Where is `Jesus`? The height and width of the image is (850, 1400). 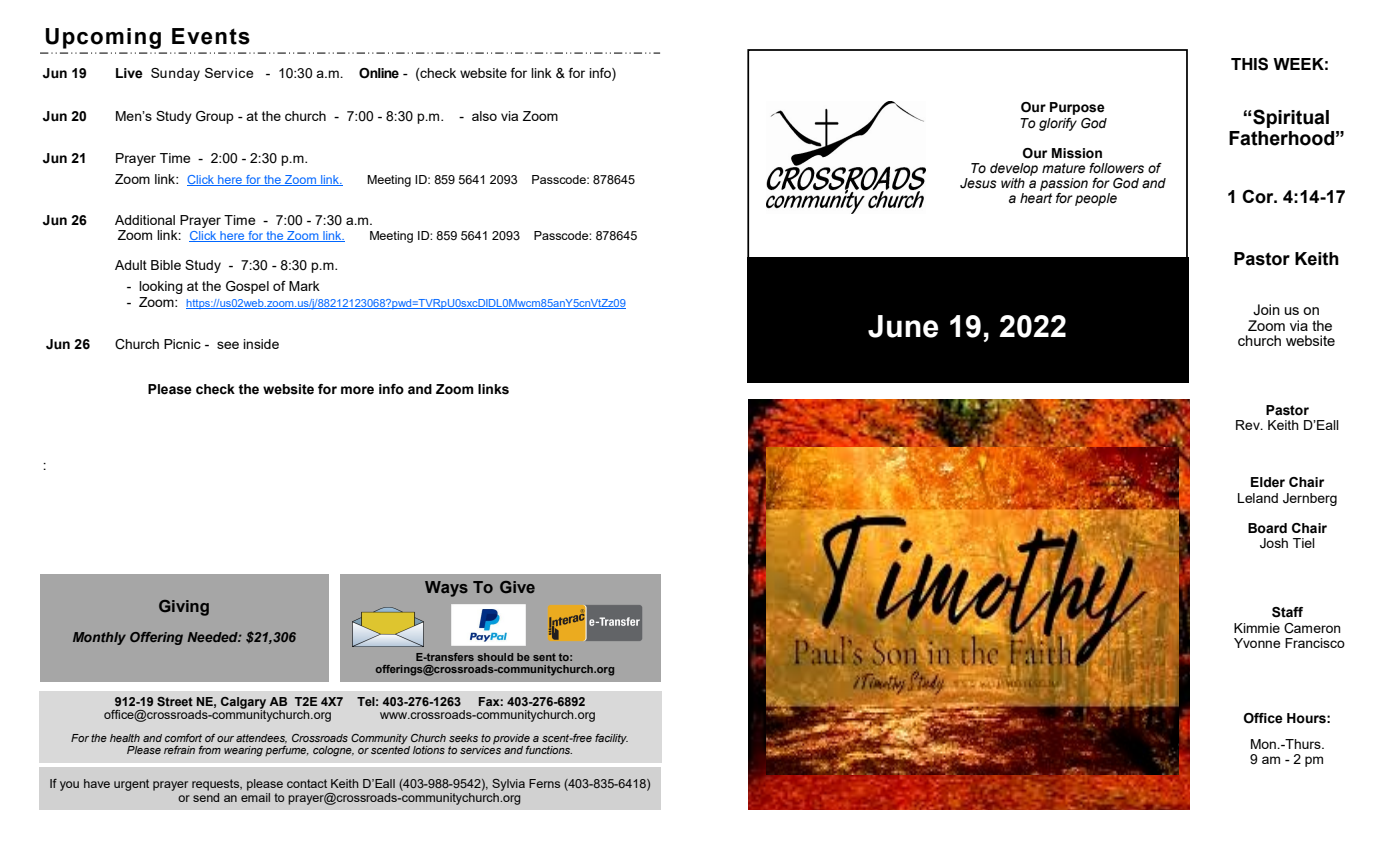
Jesus is located at coordinates (978, 183).
